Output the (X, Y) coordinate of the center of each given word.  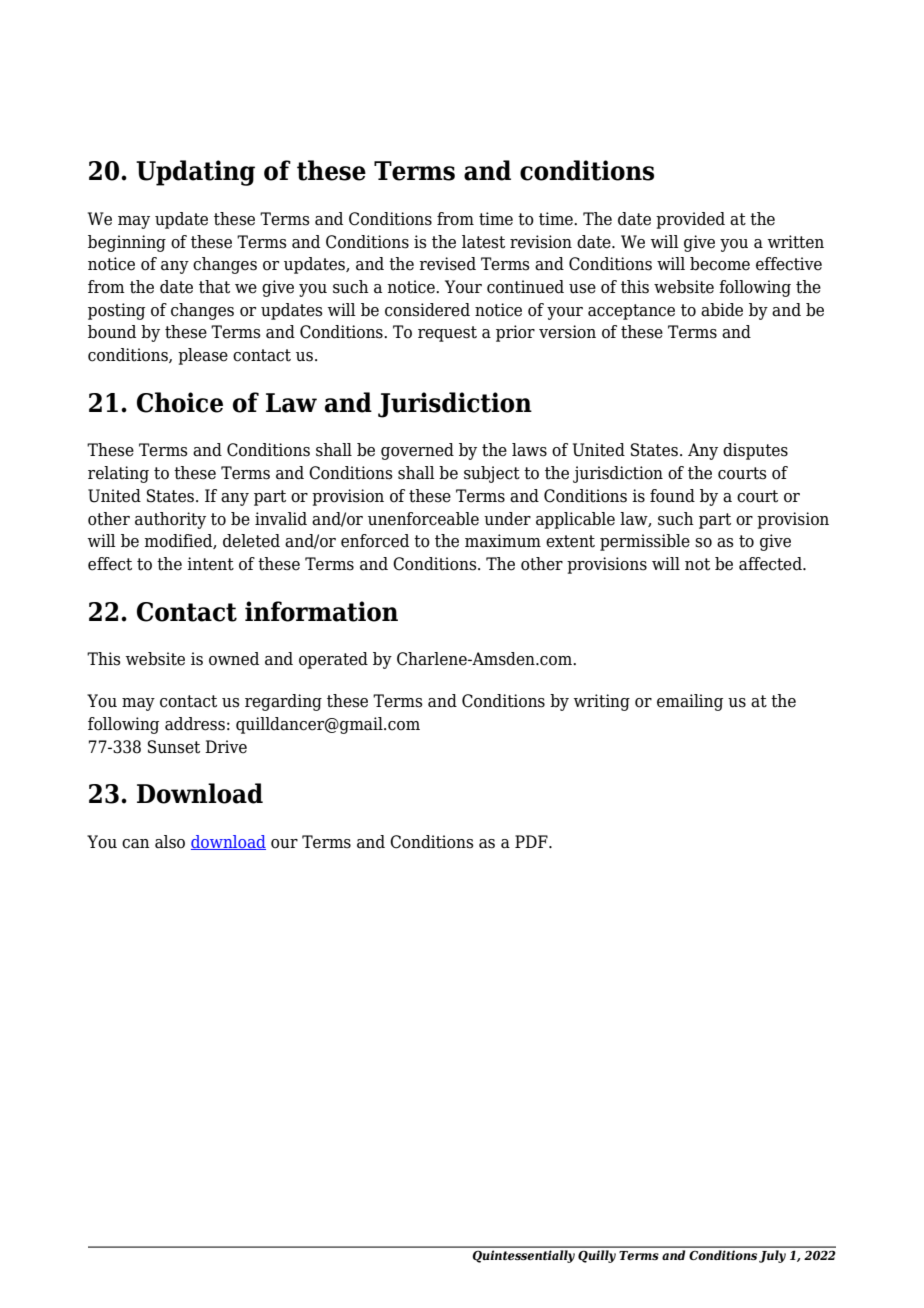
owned (234, 659)
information (321, 611)
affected (771, 564)
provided (690, 220)
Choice (180, 402)
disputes (755, 451)
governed (417, 451)
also (170, 842)
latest (483, 242)
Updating (195, 173)
